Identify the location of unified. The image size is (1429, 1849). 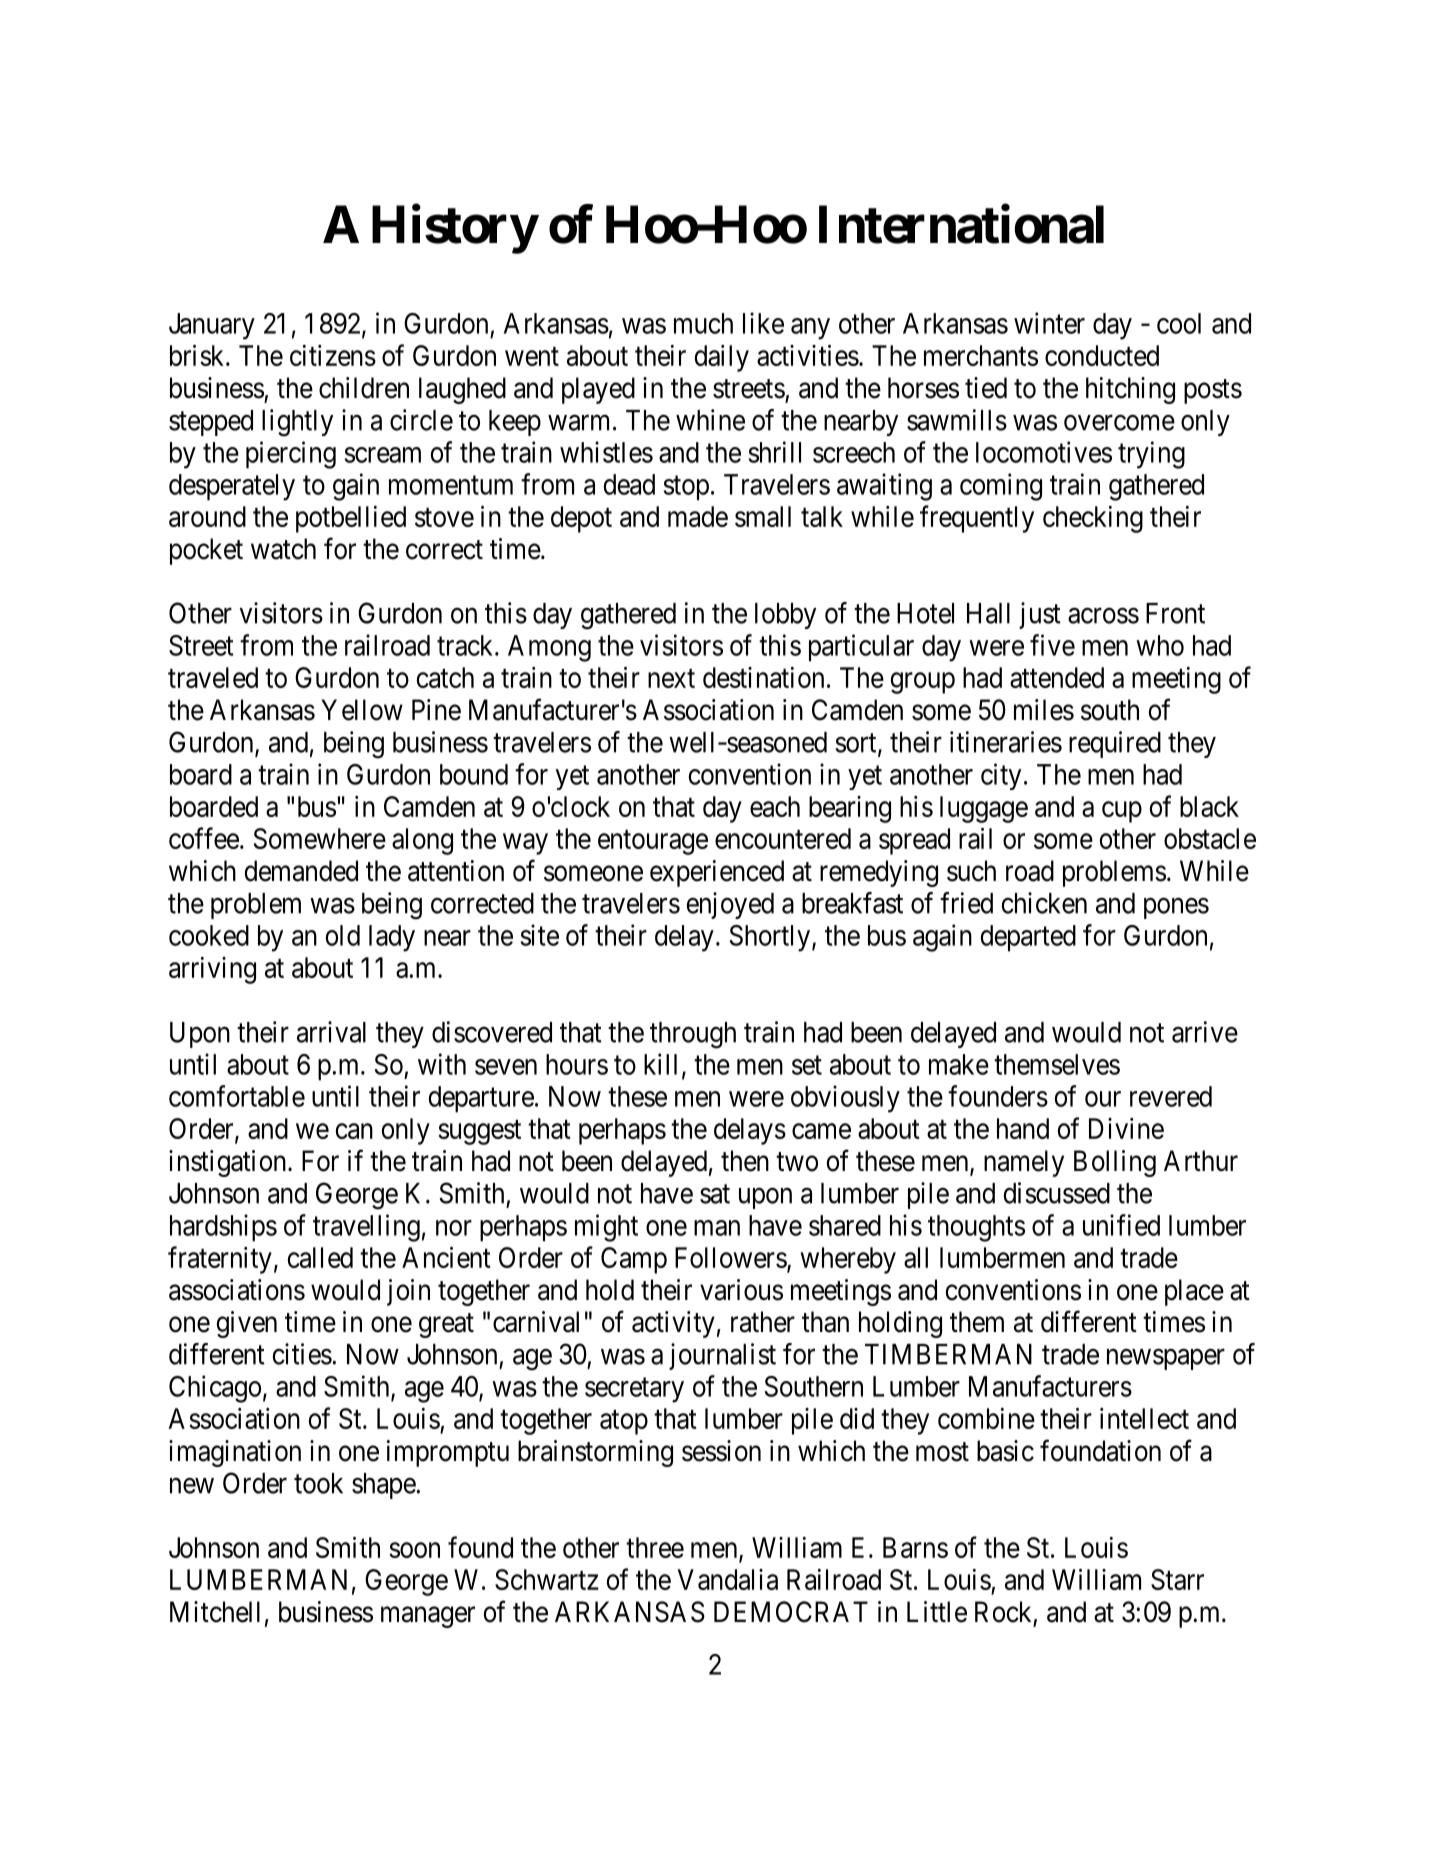
(1121, 1225).
